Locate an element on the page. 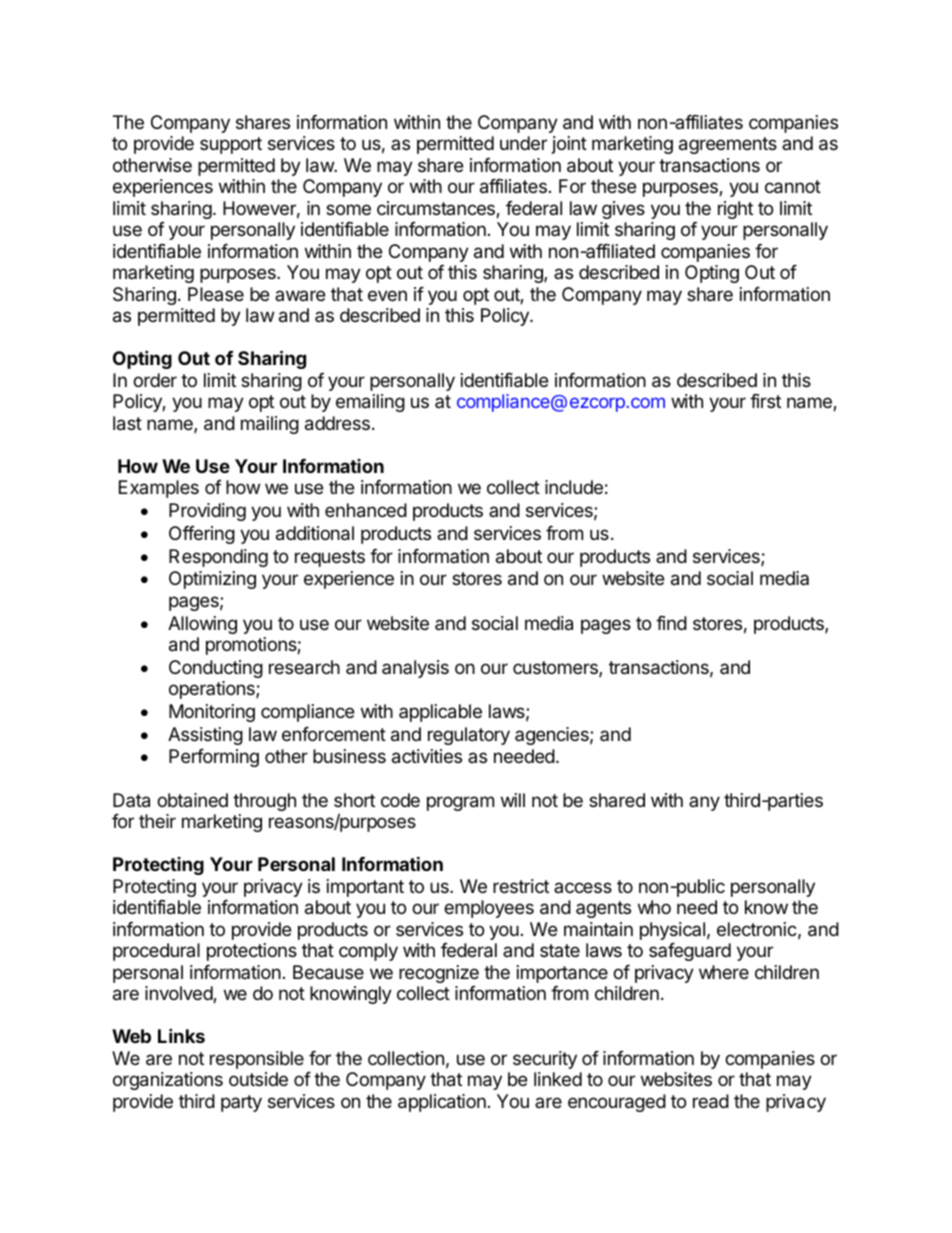 This image has width=952, height=1233. analysis is located at coordinates (415, 669).
